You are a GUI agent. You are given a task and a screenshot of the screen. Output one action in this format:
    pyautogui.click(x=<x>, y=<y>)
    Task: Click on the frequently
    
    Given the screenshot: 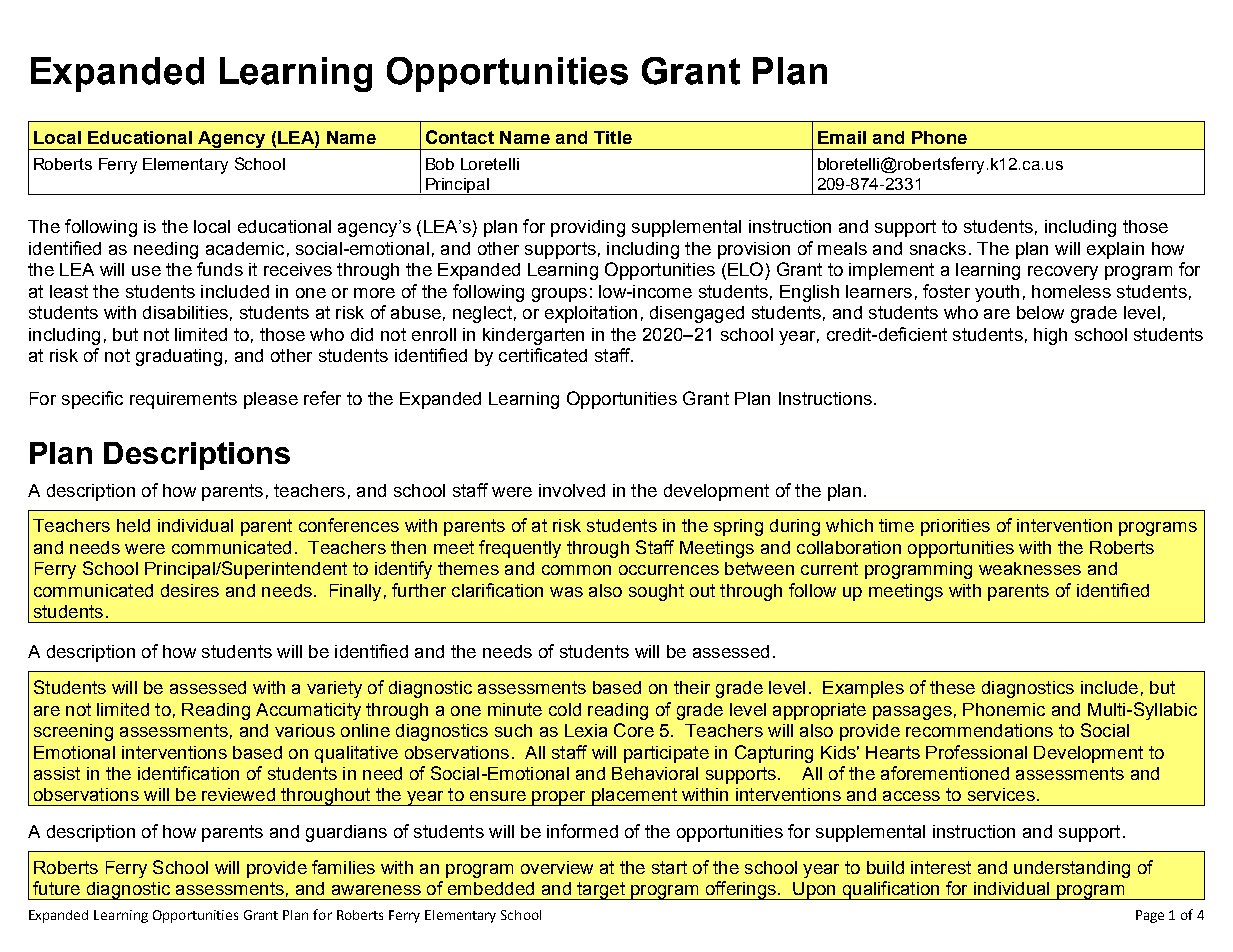 What is the action you would take?
    pyautogui.click(x=520, y=549)
